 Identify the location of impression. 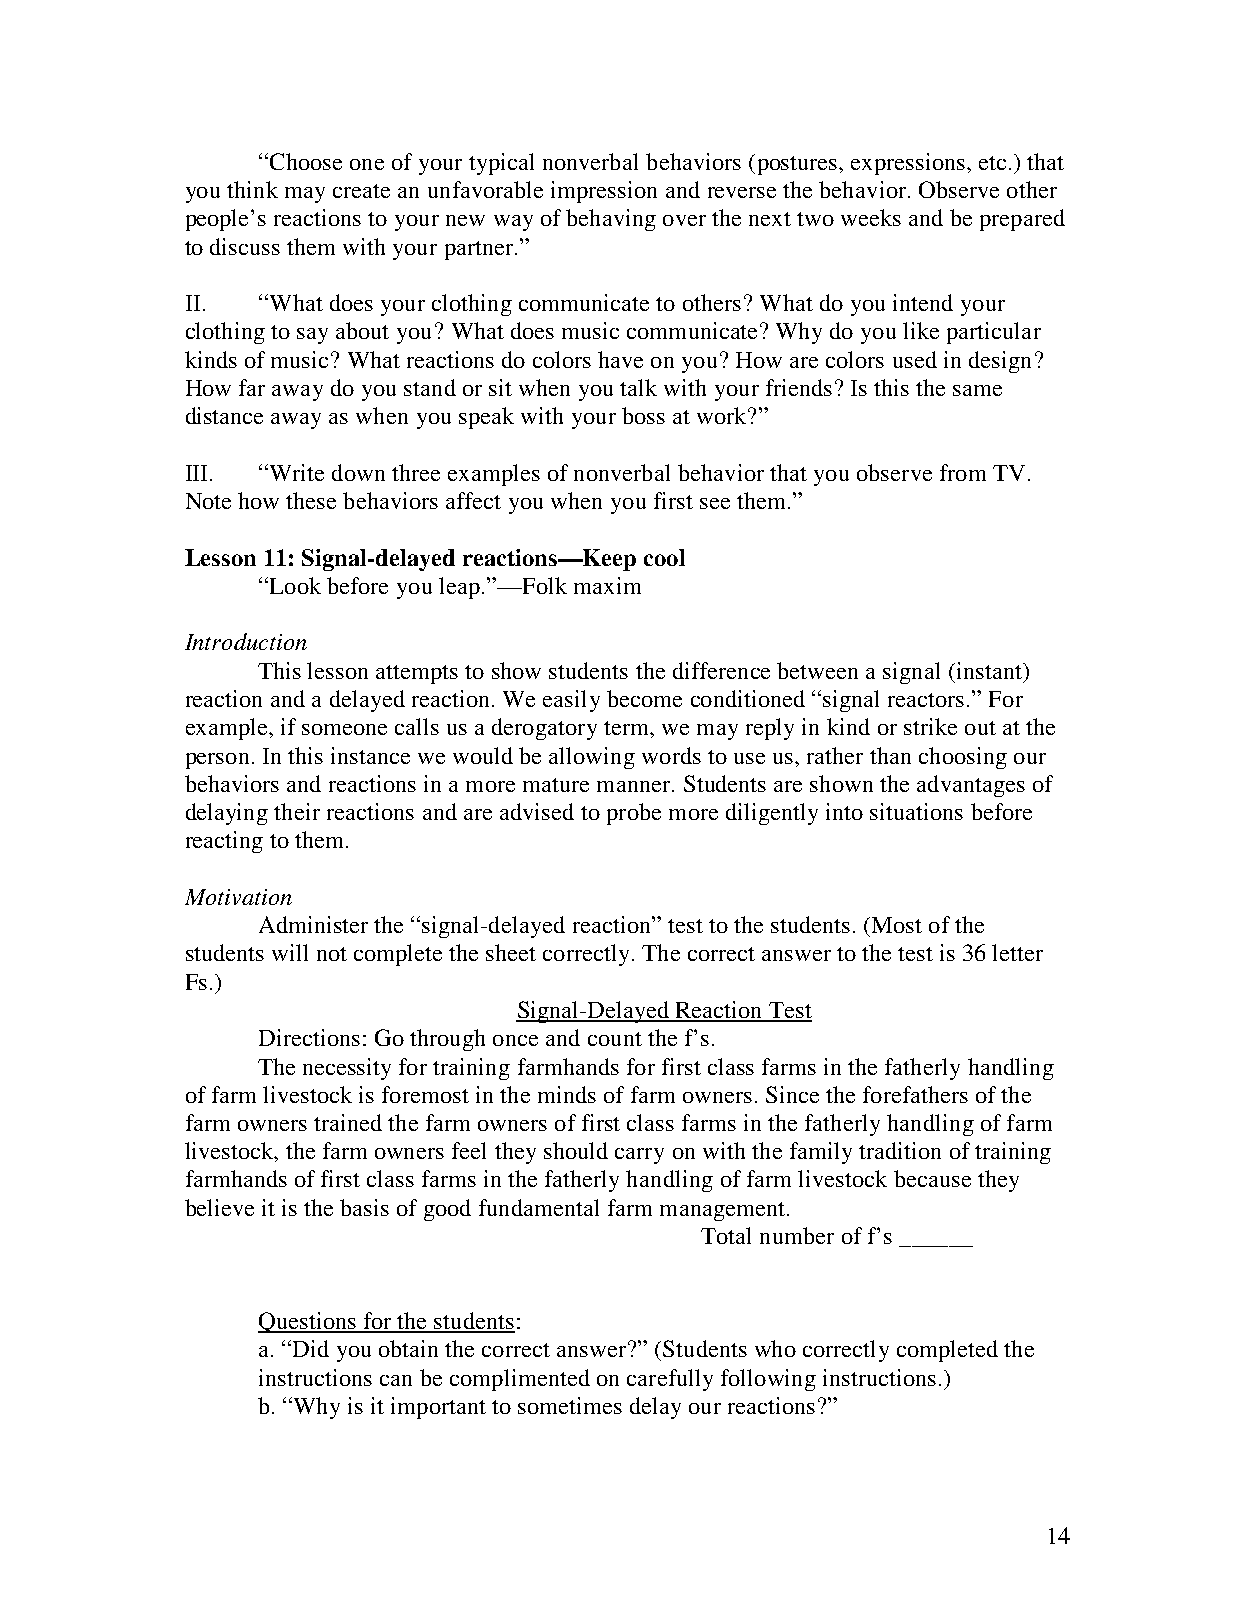
(604, 192).
